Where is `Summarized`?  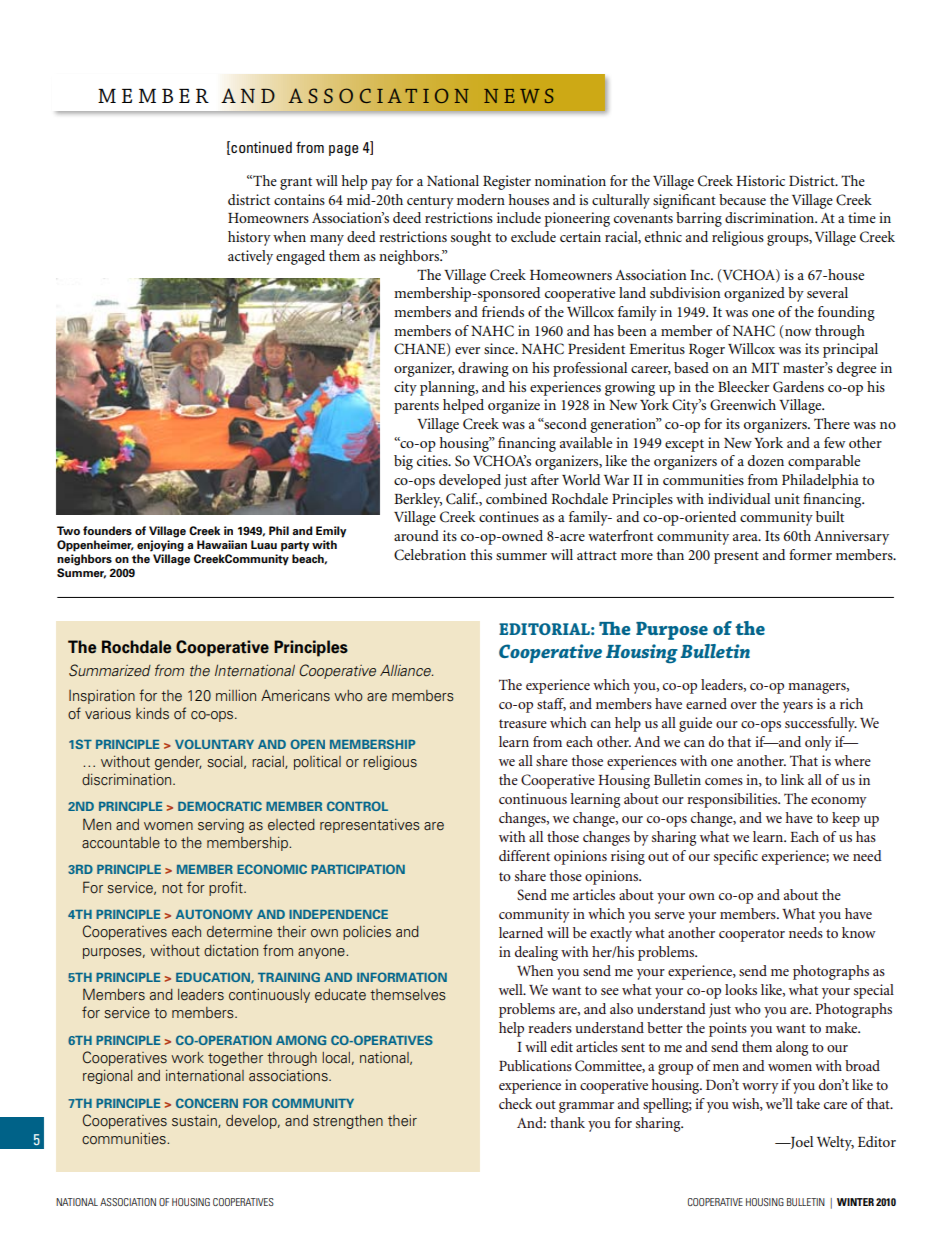
Summarized is located at coordinates (110, 670).
